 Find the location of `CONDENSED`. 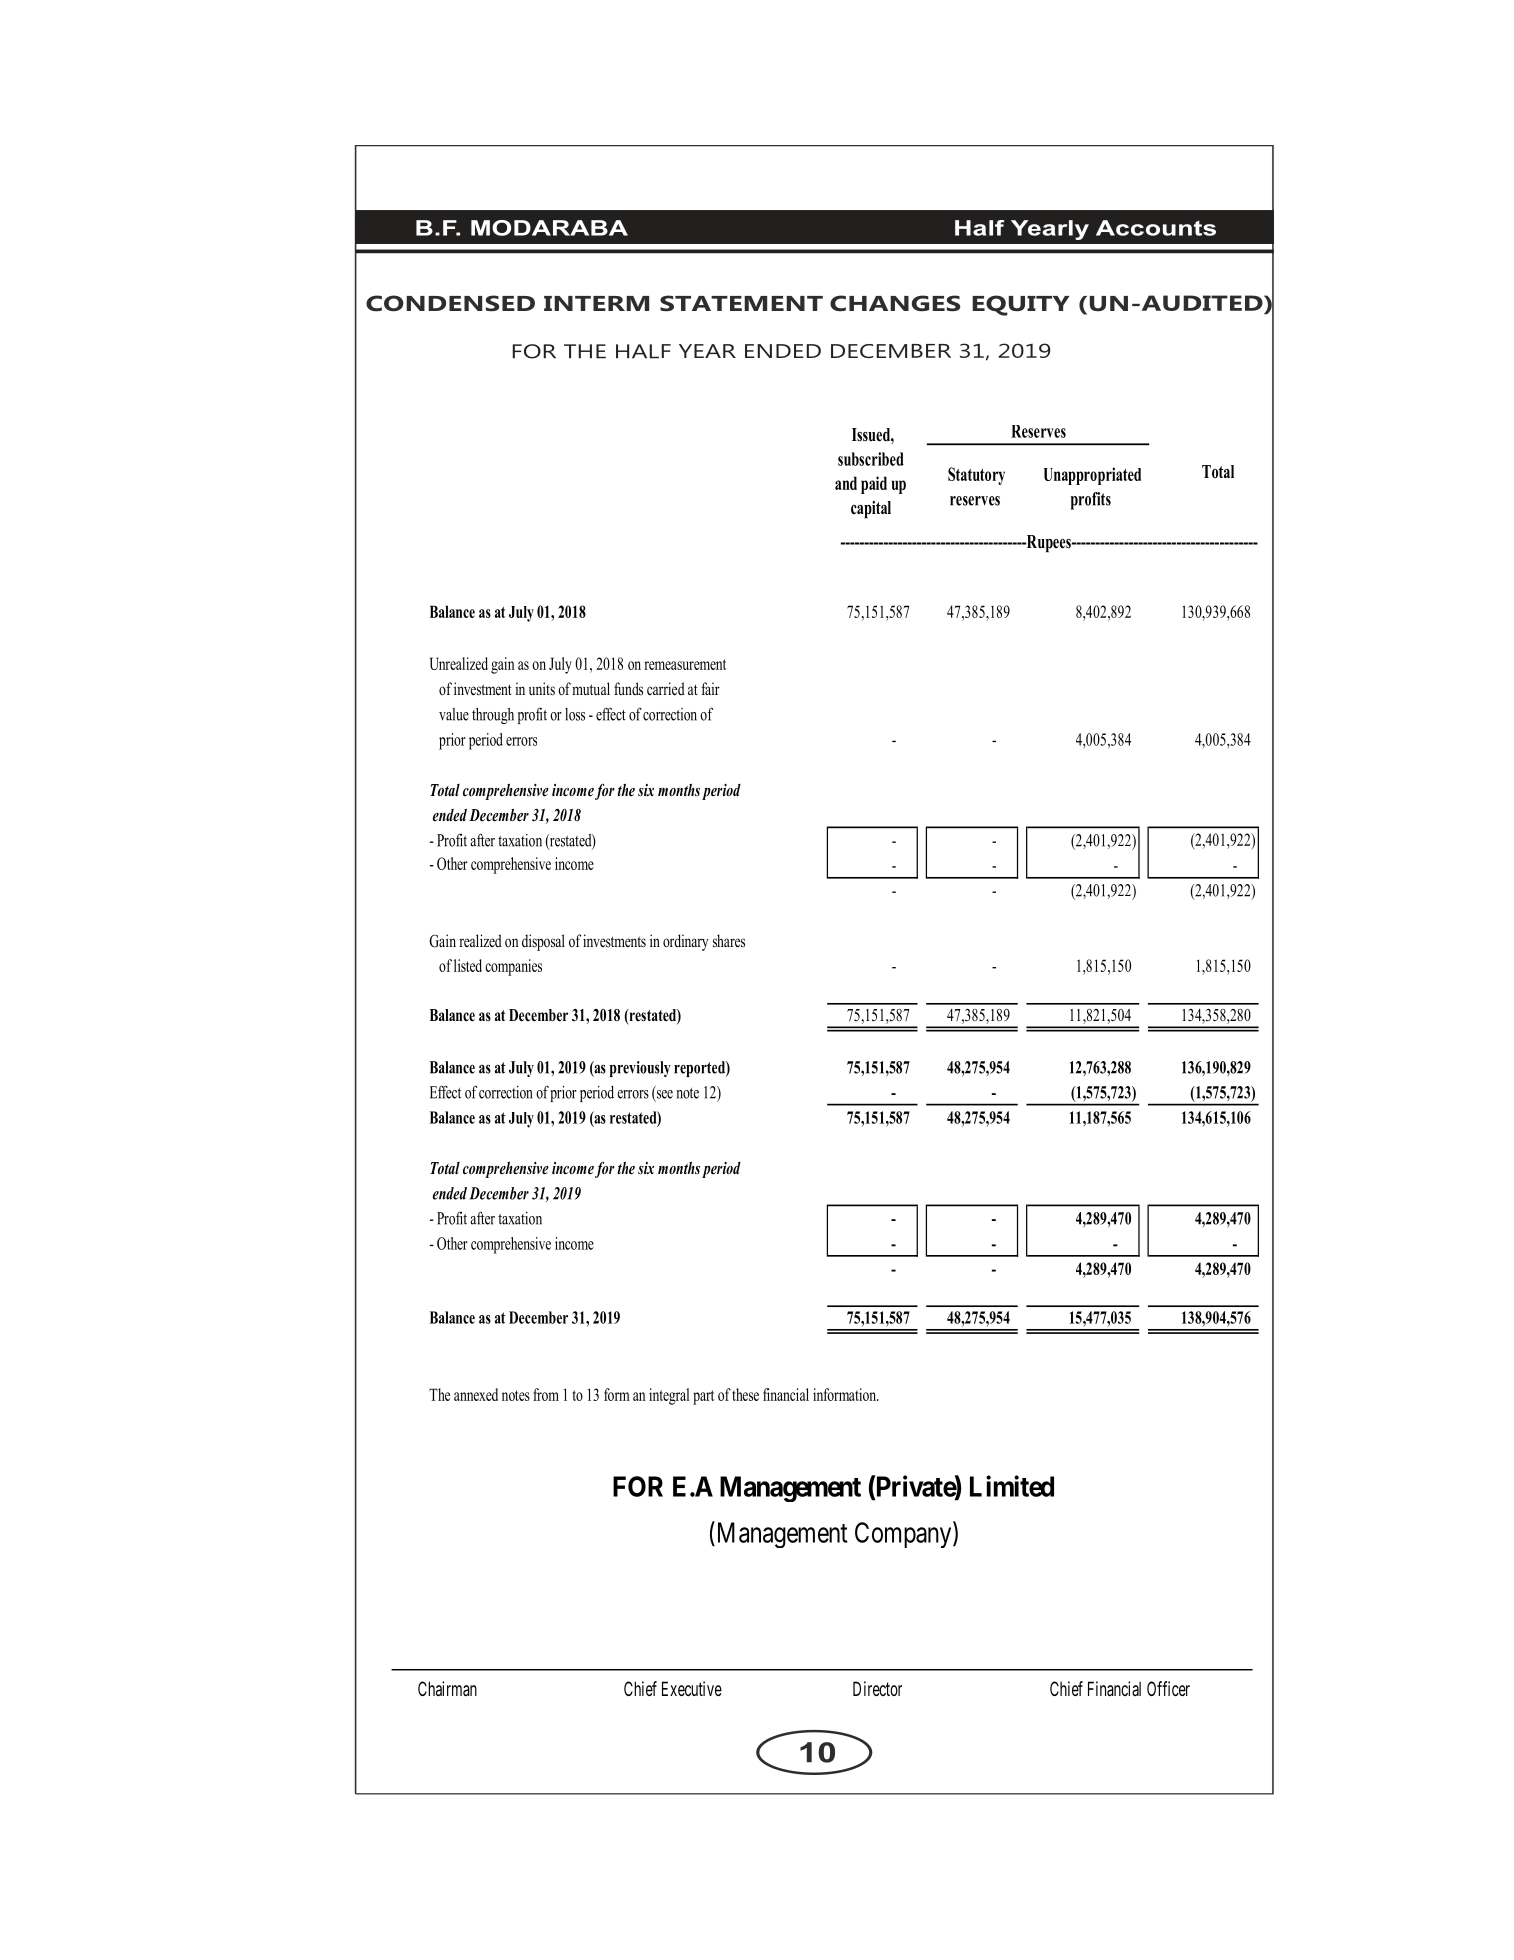

CONDENSED is located at coordinates (450, 303).
